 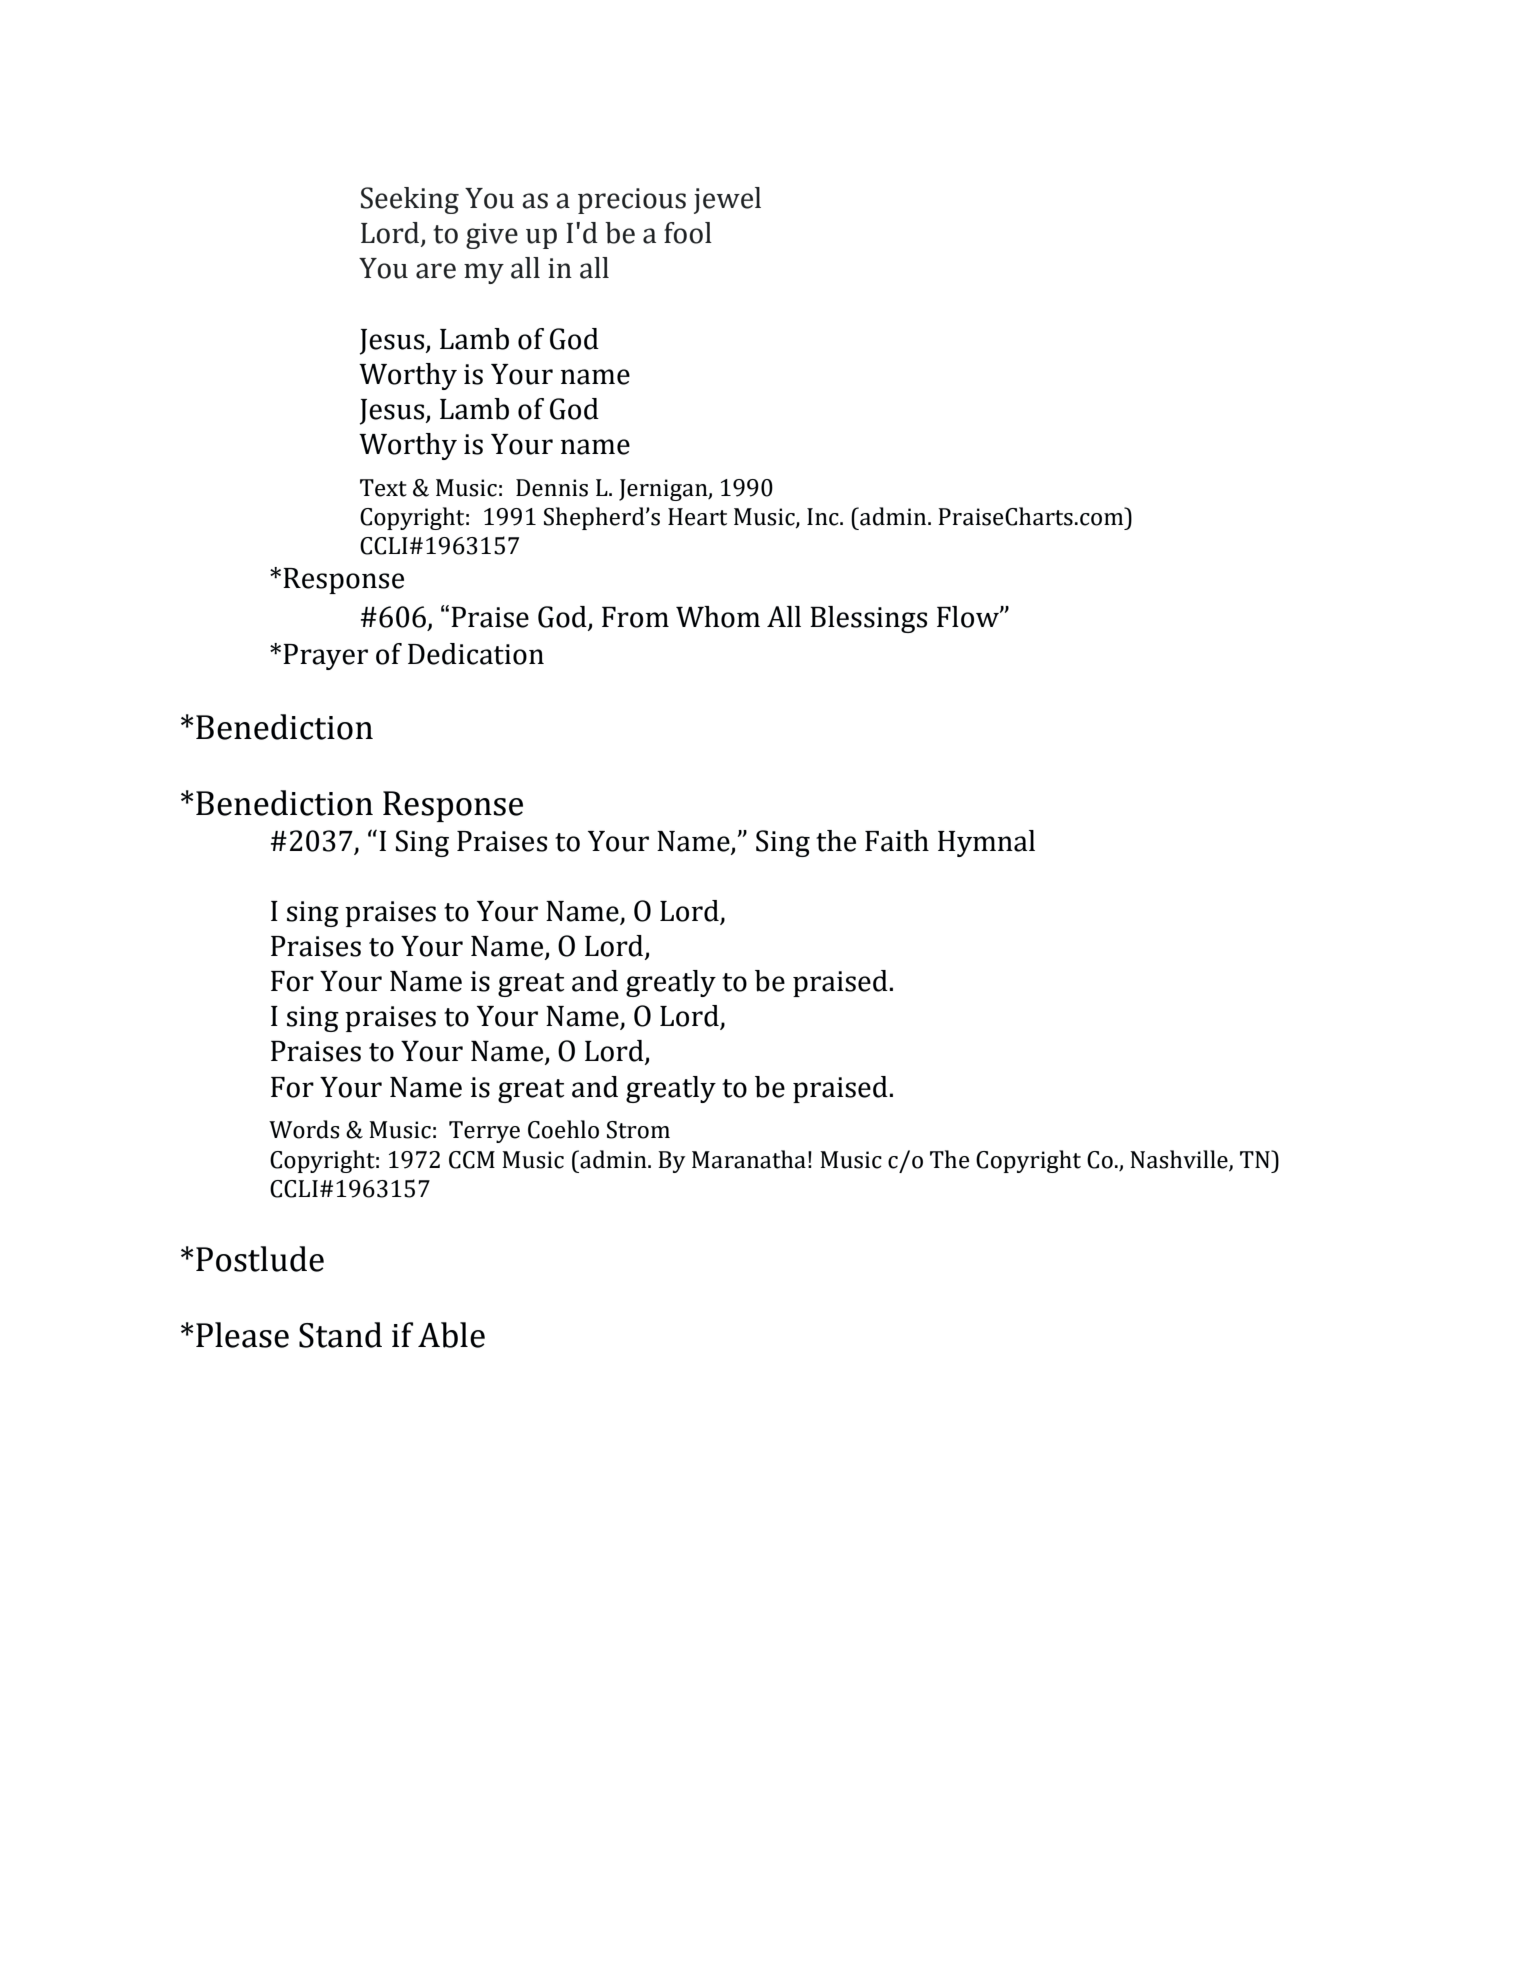 What do you see at coordinates (897, 841) in the image?
I see `Faith` at bounding box center [897, 841].
